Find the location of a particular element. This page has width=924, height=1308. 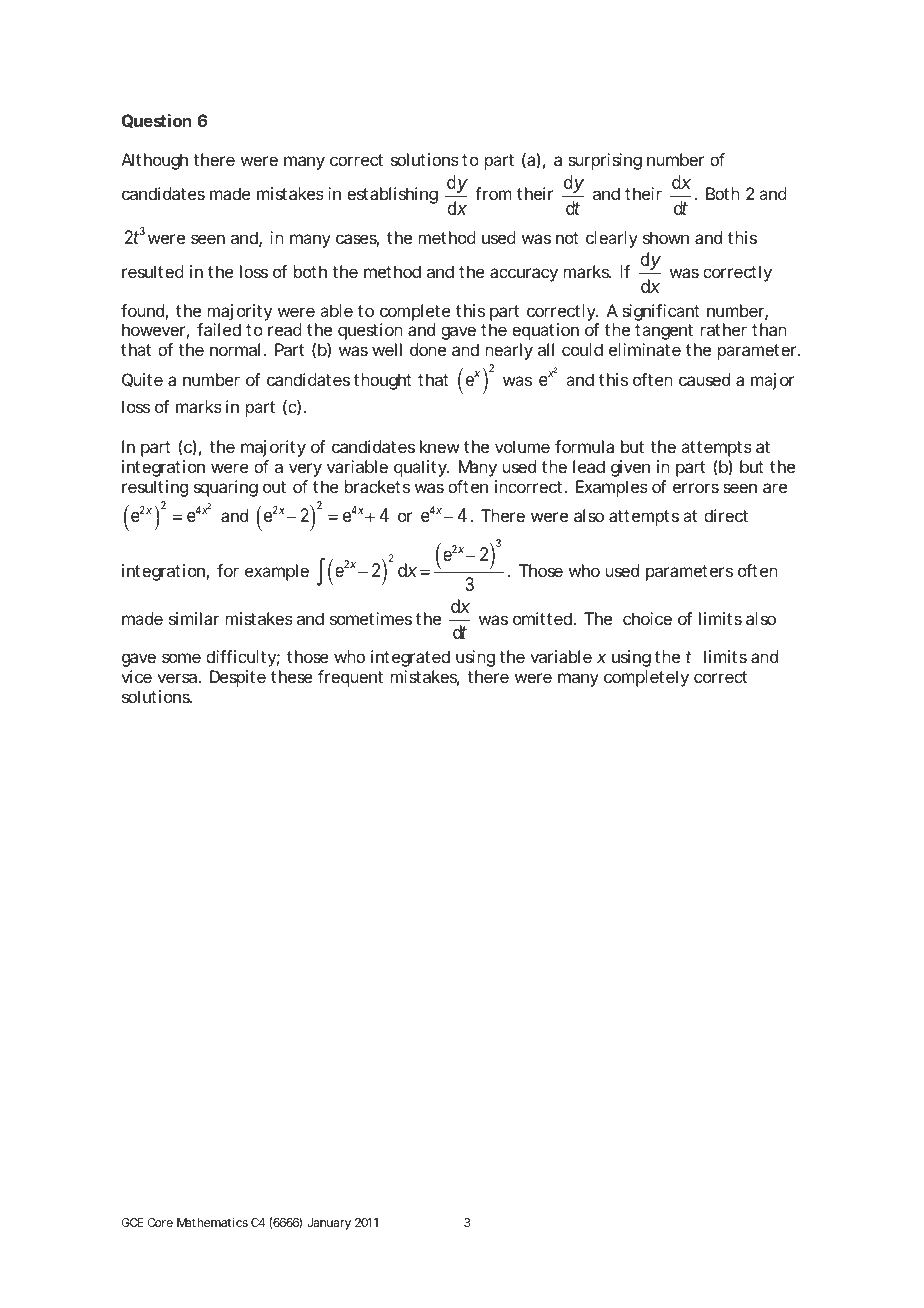

Despite is located at coordinates (238, 678).
